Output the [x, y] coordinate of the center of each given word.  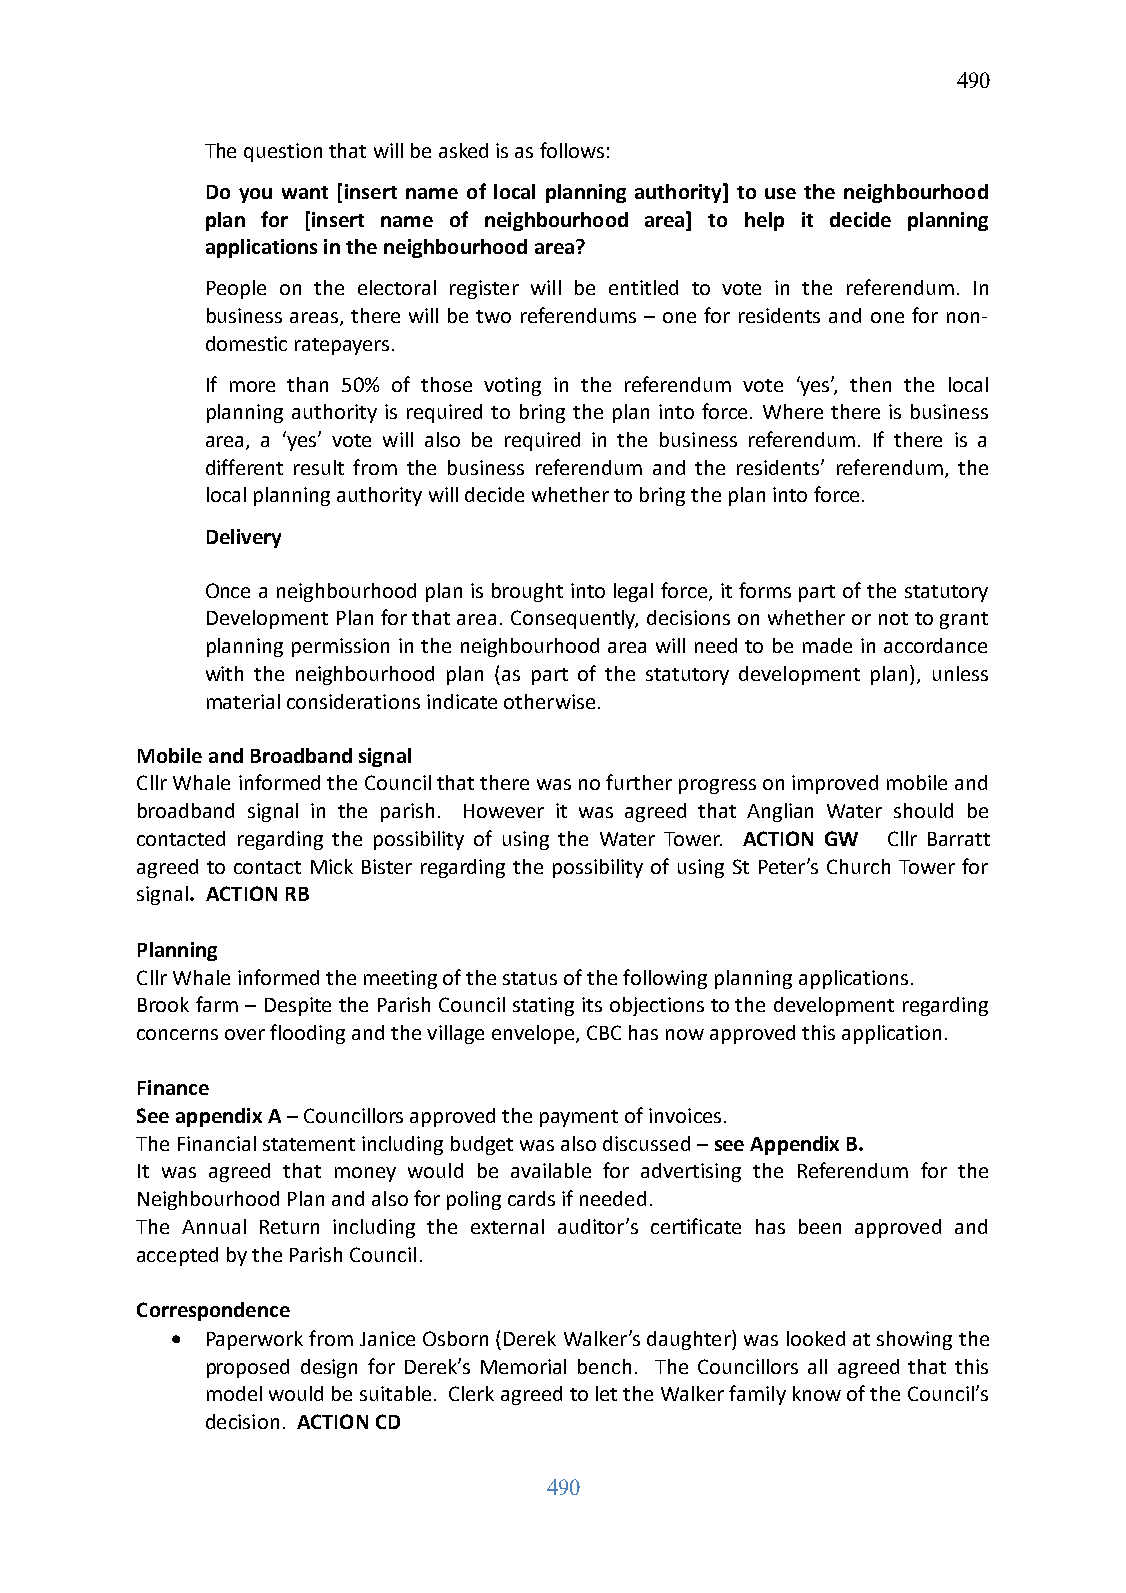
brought [527, 592]
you [255, 195]
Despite [298, 1006]
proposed [248, 1368]
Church [858, 866]
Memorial [523, 1366]
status [530, 978]
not [893, 618]
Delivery [244, 538]
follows [572, 150]
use [780, 193]
